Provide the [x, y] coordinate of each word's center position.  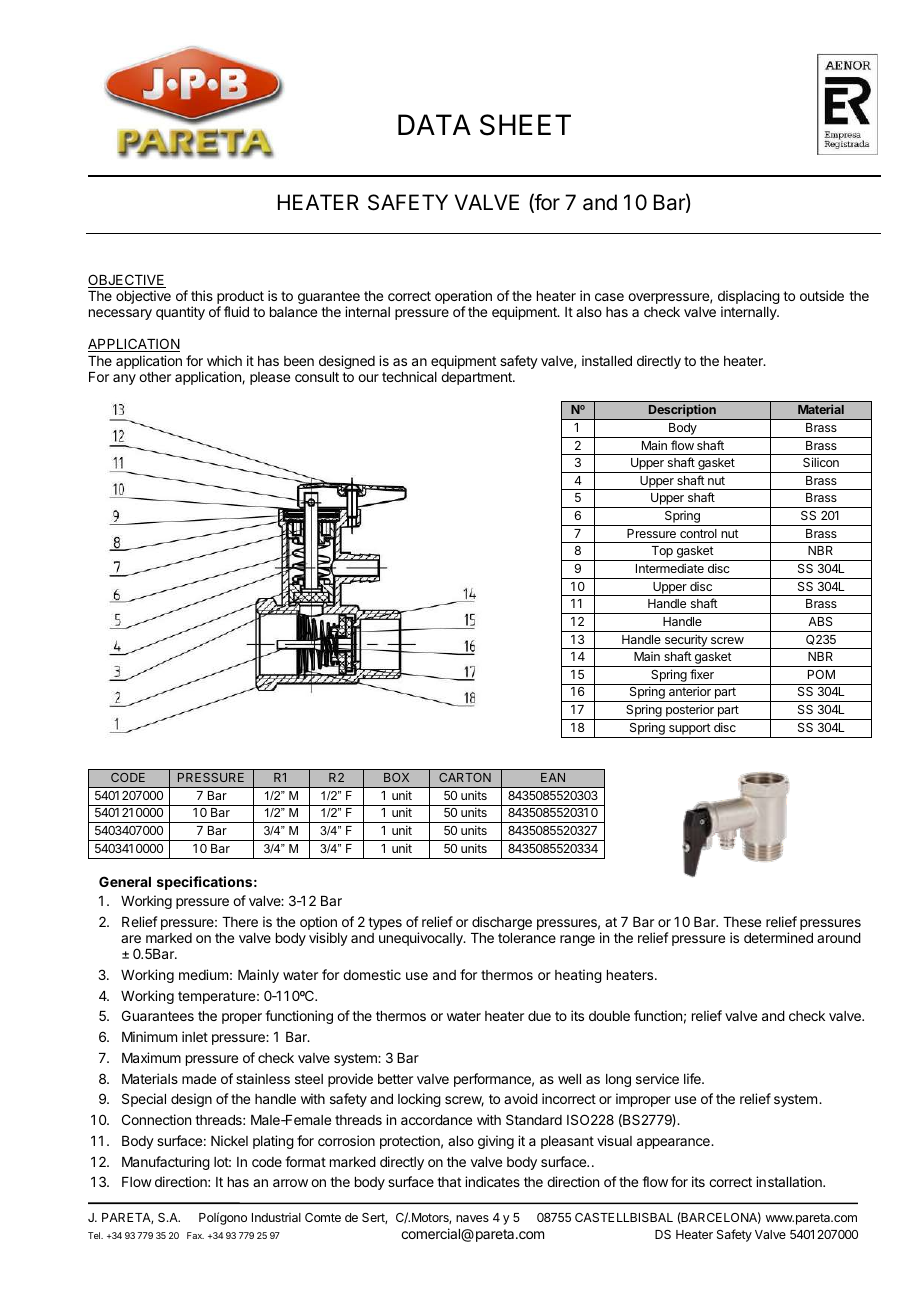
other [155, 377]
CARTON [465, 777]
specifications [204, 883]
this [202, 295]
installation [790, 1181]
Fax [195, 1235]
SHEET [525, 125]
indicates [492, 1181]
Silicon [821, 462]
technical [409, 376]
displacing [749, 298]
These [742, 922]
